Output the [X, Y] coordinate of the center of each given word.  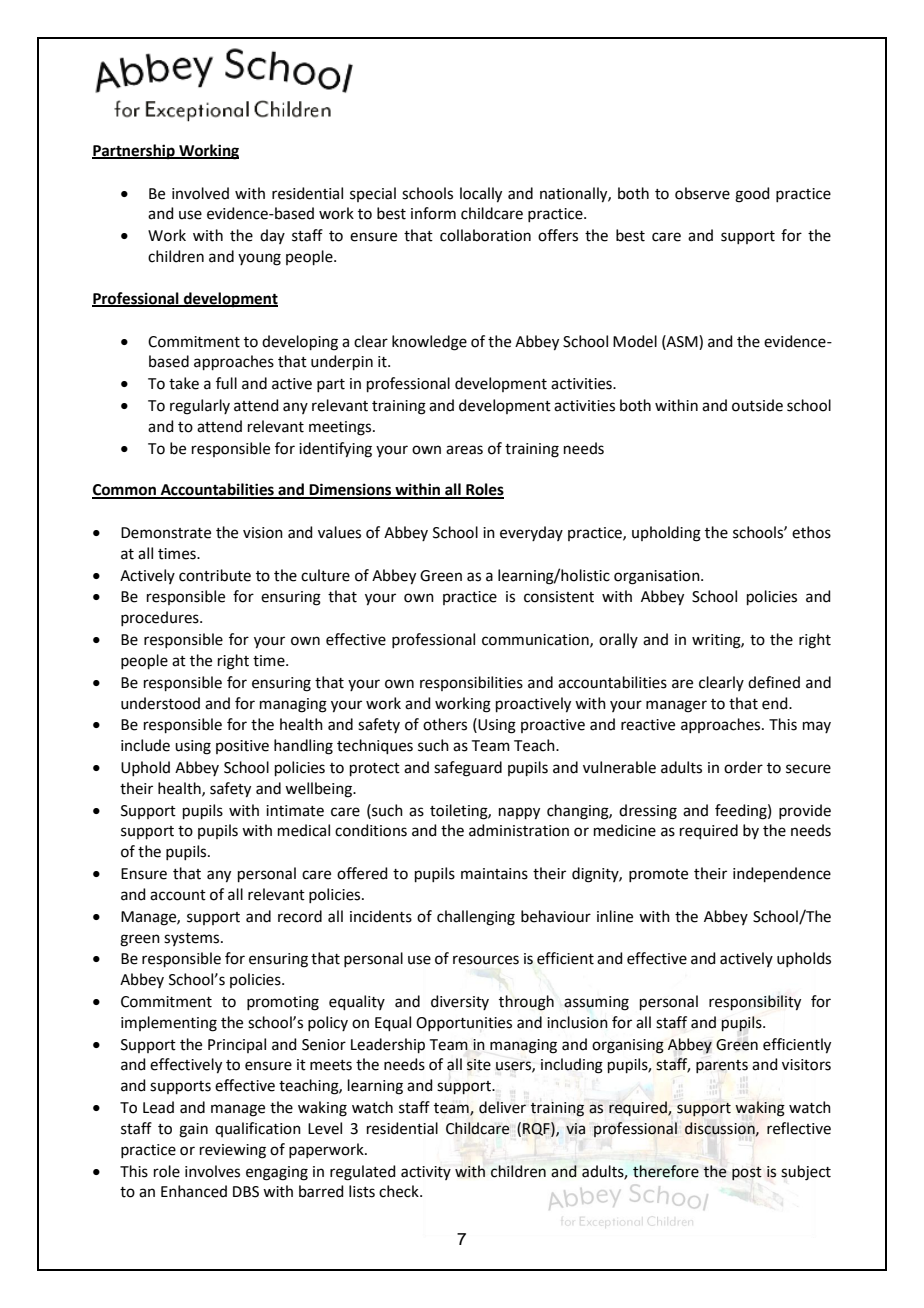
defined [774, 682]
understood [160, 703]
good [752, 195]
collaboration [485, 235]
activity [426, 1173]
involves [212, 1171]
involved [200, 193]
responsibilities [471, 683]
